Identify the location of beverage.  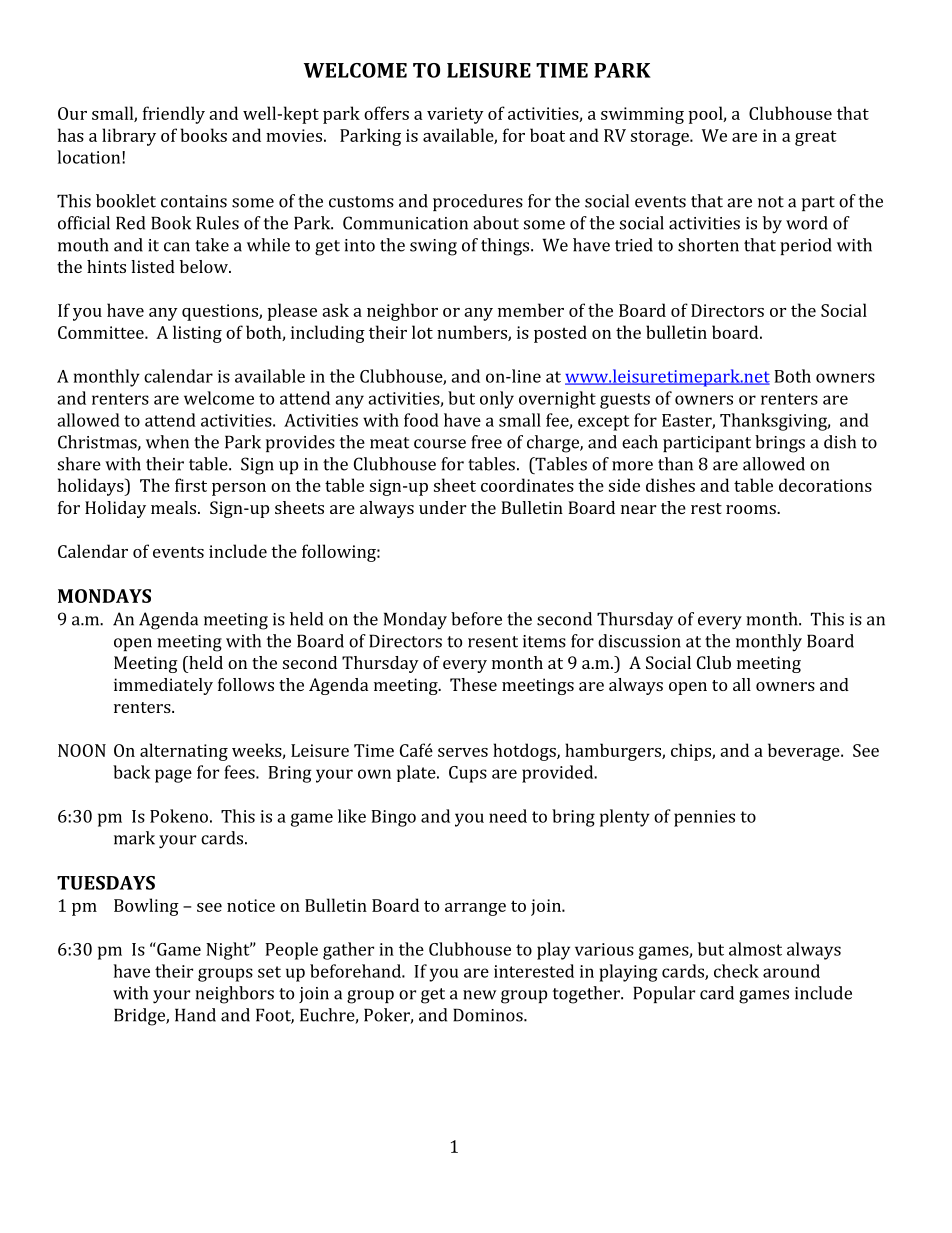
(805, 752).
